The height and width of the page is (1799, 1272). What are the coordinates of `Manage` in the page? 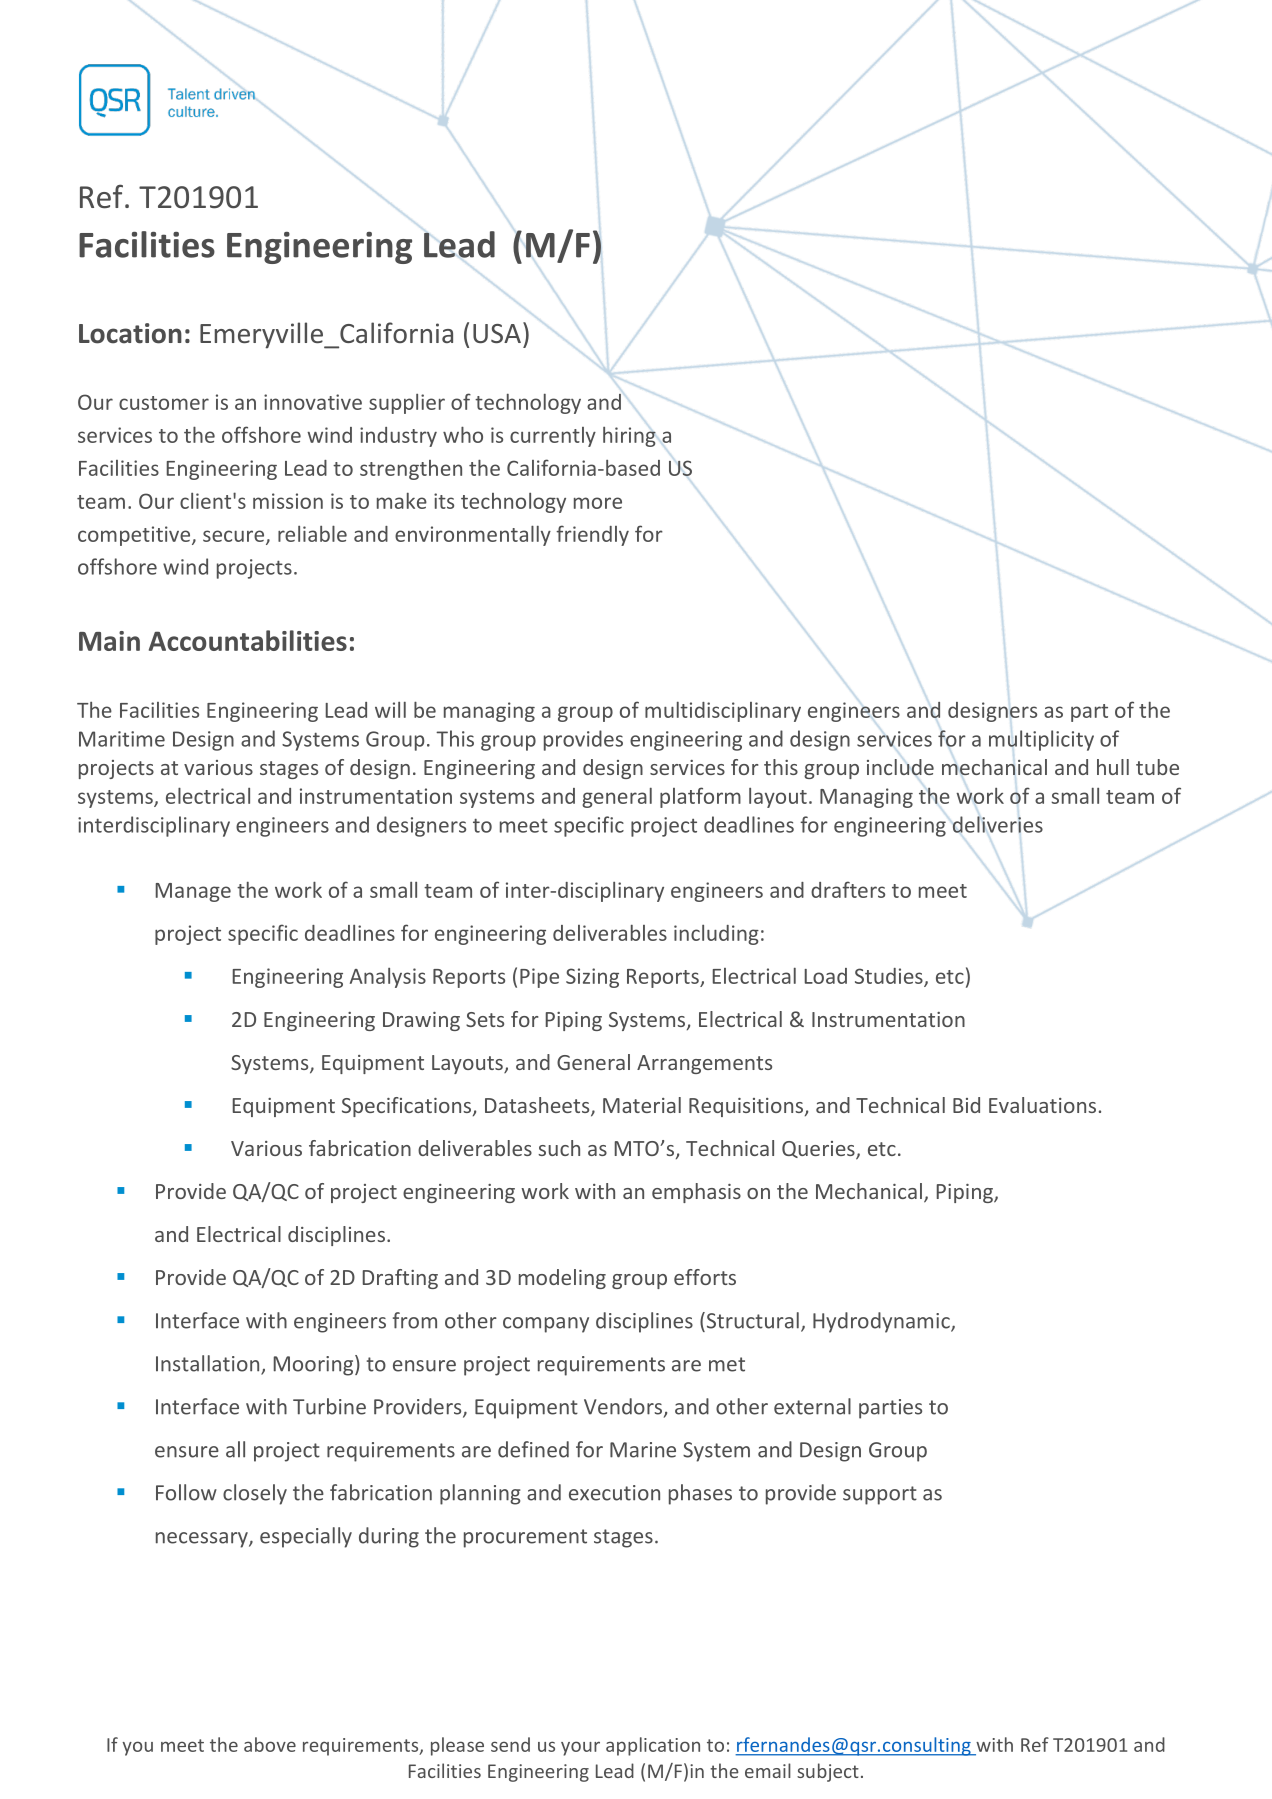 It's located at (193, 892).
